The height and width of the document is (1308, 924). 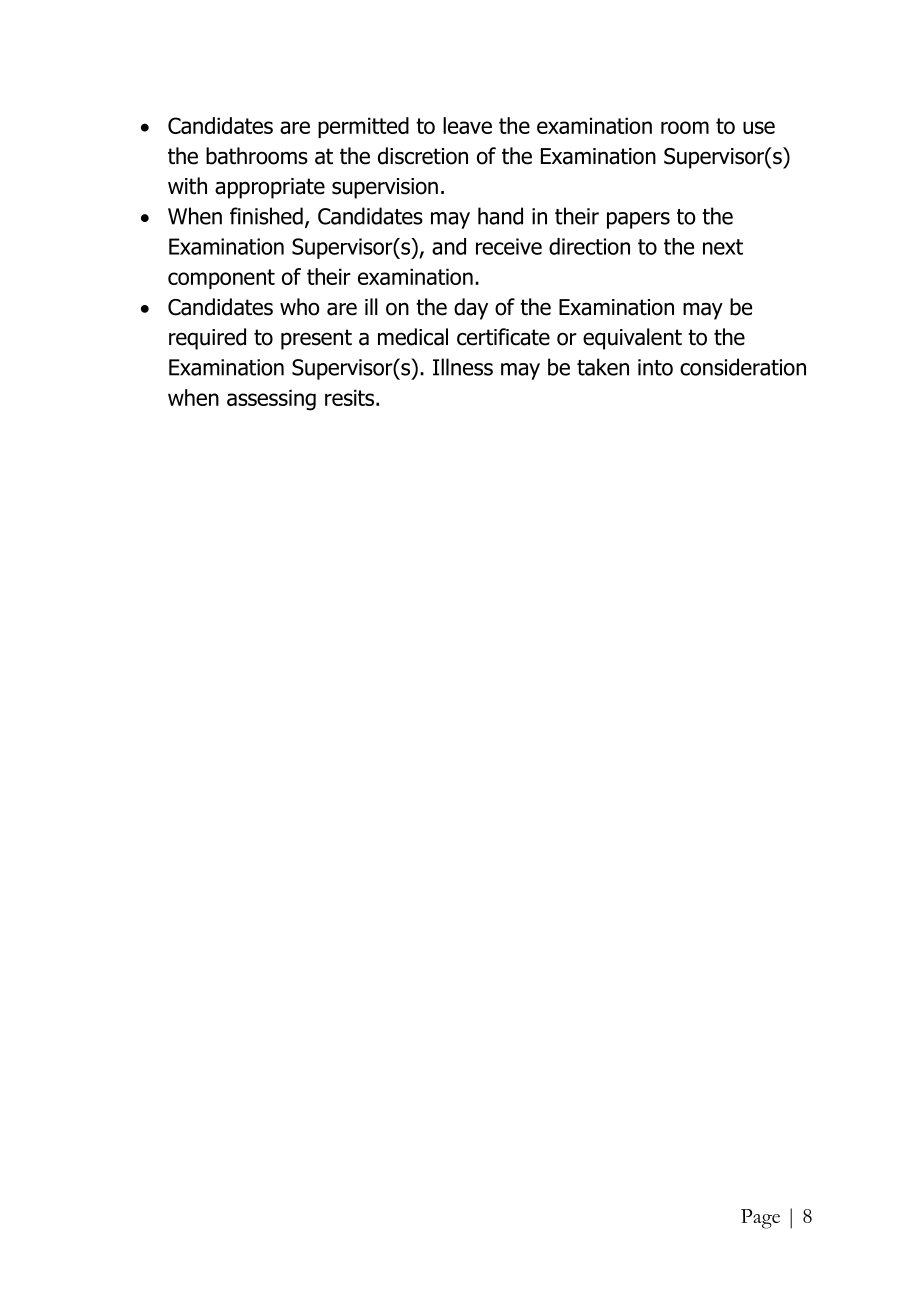 What do you see at coordinates (271, 400) in the document?
I see `assessing` at bounding box center [271, 400].
